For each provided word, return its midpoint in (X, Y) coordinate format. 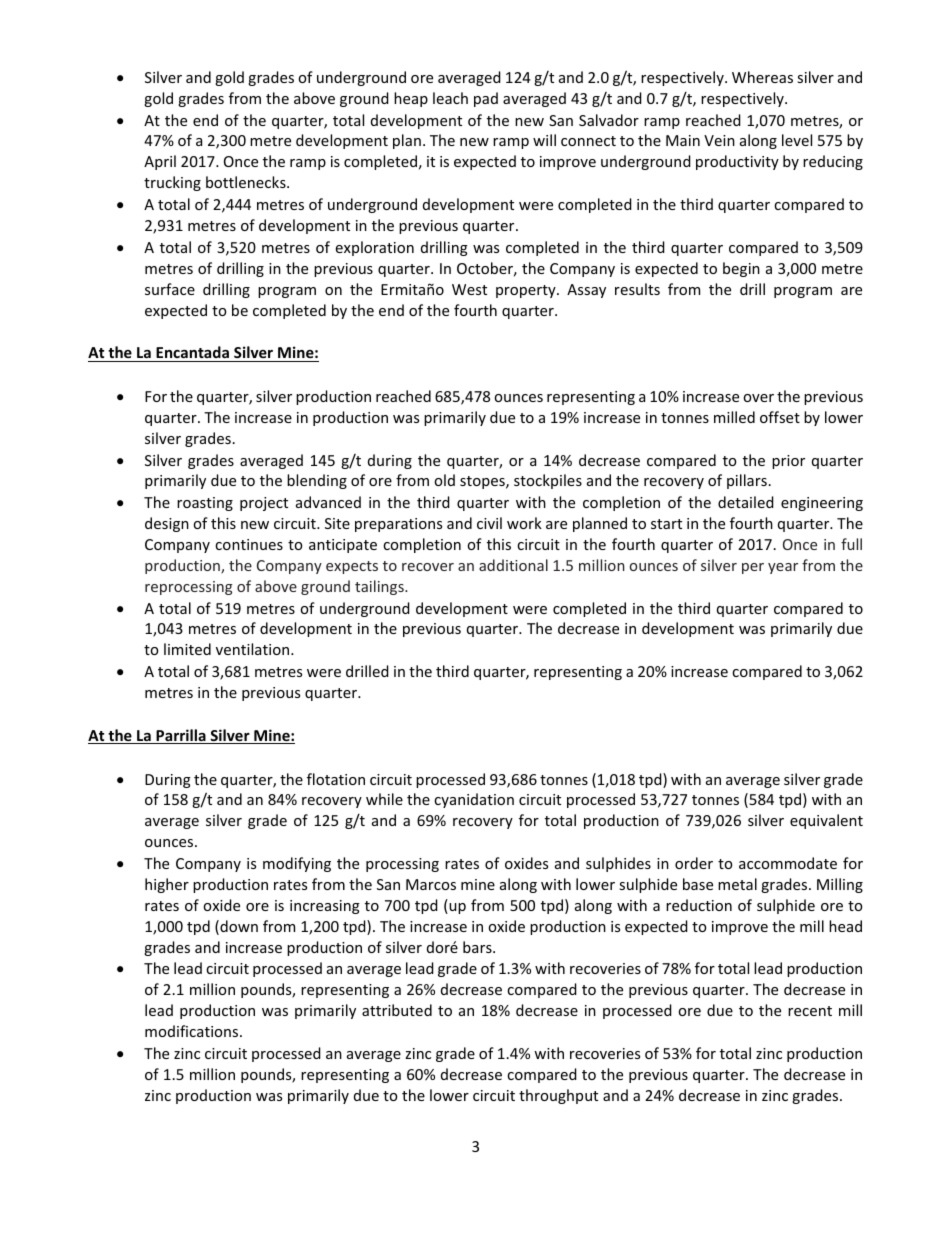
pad (486, 99)
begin (741, 269)
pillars (747, 481)
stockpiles (548, 481)
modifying (297, 864)
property (527, 291)
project (264, 504)
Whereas (762, 77)
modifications (193, 1031)
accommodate (788, 863)
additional (513, 565)
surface (170, 289)
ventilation (254, 649)
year (783, 568)
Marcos (431, 884)
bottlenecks (247, 182)
